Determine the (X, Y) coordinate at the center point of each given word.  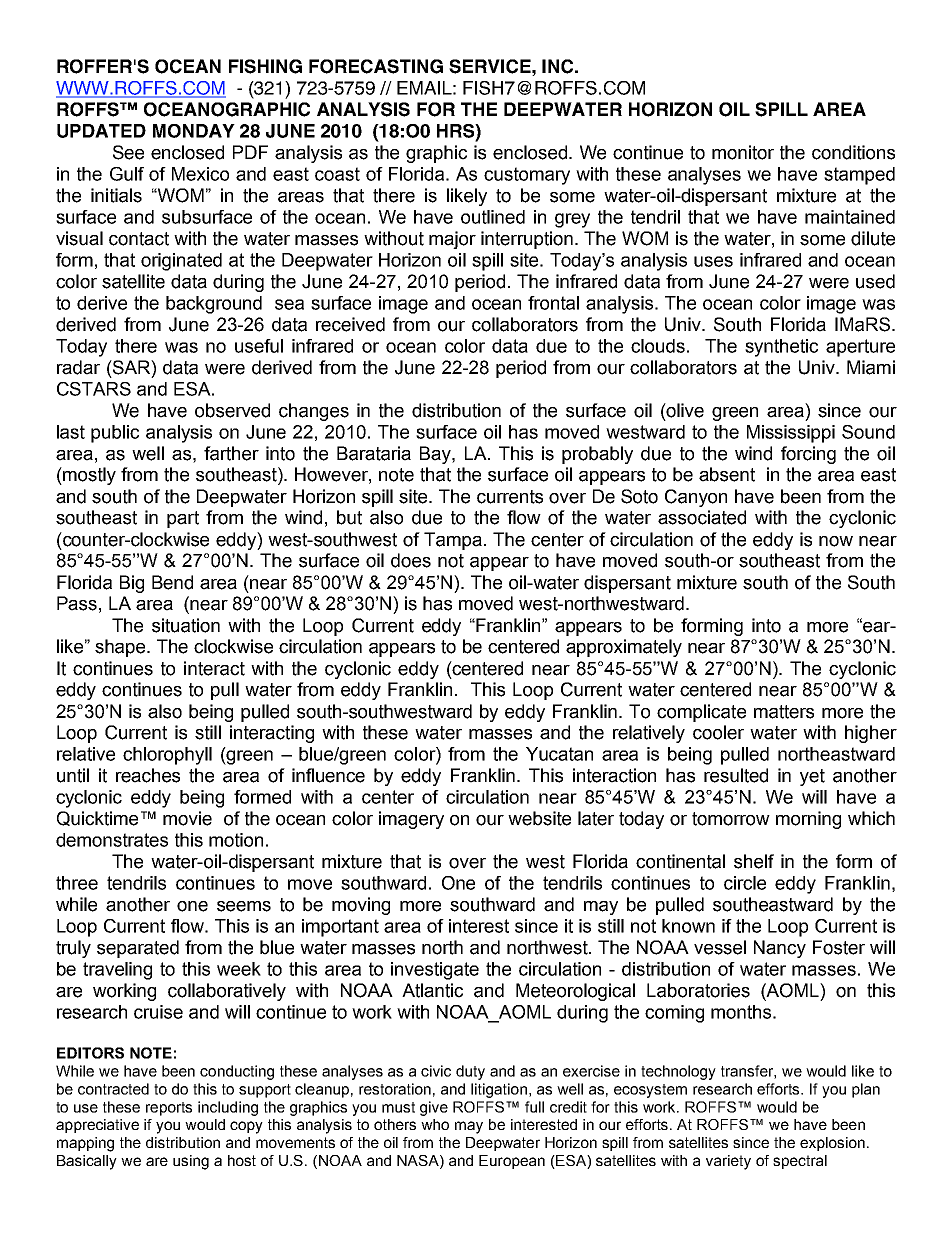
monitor (743, 152)
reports (169, 1109)
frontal (553, 303)
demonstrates (112, 840)
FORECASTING (376, 66)
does (411, 560)
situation (186, 625)
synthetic (781, 348)
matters (784, 712)
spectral (800, 1162)
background (214, 305)
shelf (754, 861)
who (435, 1124)
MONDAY (194, 131)
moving (361, 906)
